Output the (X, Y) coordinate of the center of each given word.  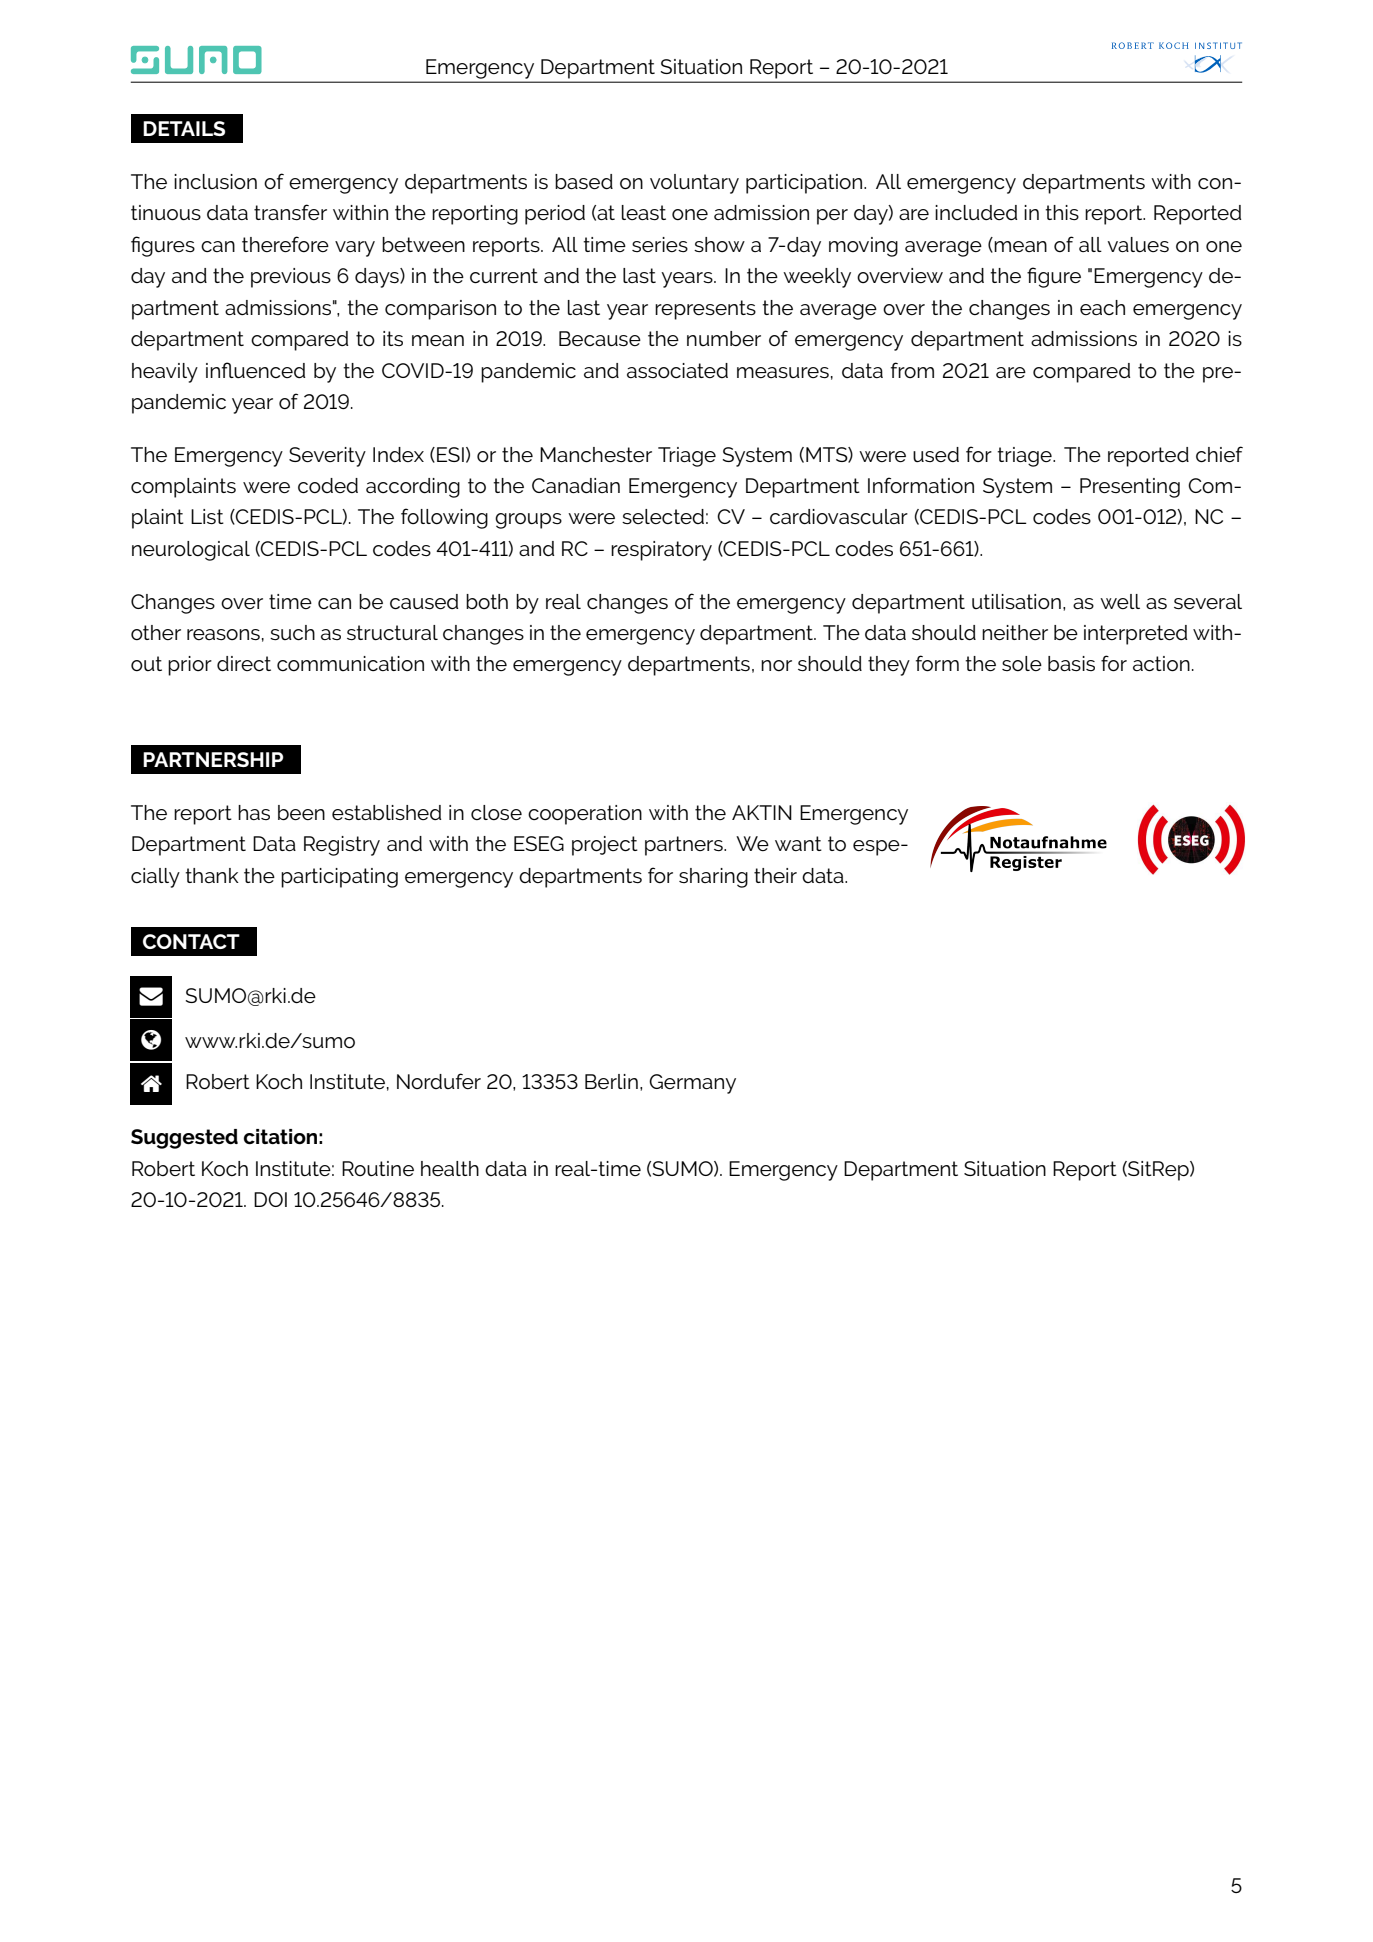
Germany (692, 1084)
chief (1219, 454)
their (775, 875)
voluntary (694, 184)
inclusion (215, 182)
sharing (713, 878)
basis (1071, 664)
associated (677, 370)
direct (244, 663)
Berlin (611, 1081)
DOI (270, 1199)
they (889, 666)
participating (339, 878)
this (1062, 213)
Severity (327, 457)
